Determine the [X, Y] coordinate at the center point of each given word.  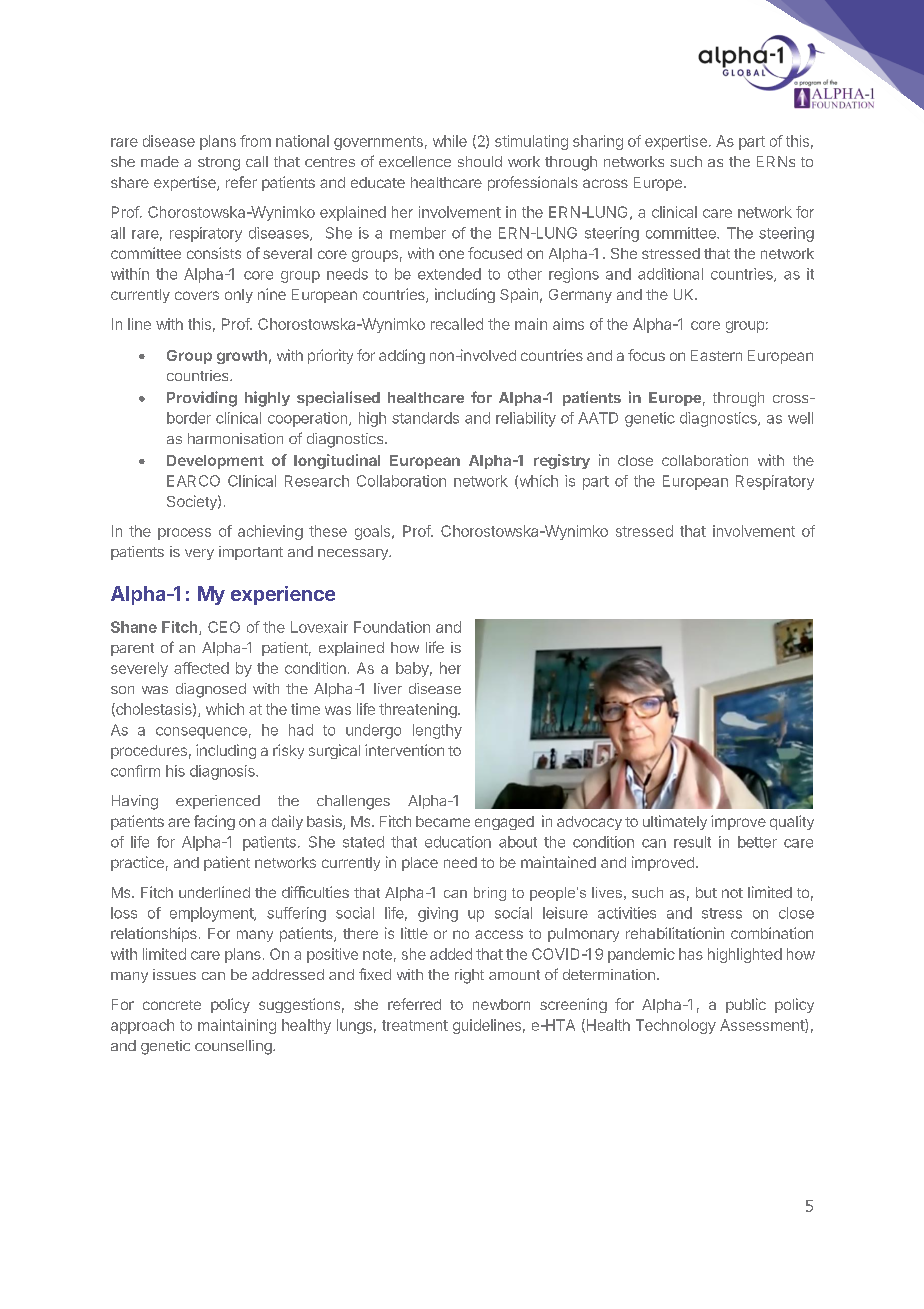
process [184, 534]
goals [374, 532]
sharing [598, 142]
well [800, 418]
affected [201, 668]
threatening [419, 710]
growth [242, 357]
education [458, 842]
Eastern [716, 355]
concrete [172, 1005]
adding [402, 356]
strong [219, 164]
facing [214, 822]
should [480, 161]
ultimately [675, 822]
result [692, 842]
